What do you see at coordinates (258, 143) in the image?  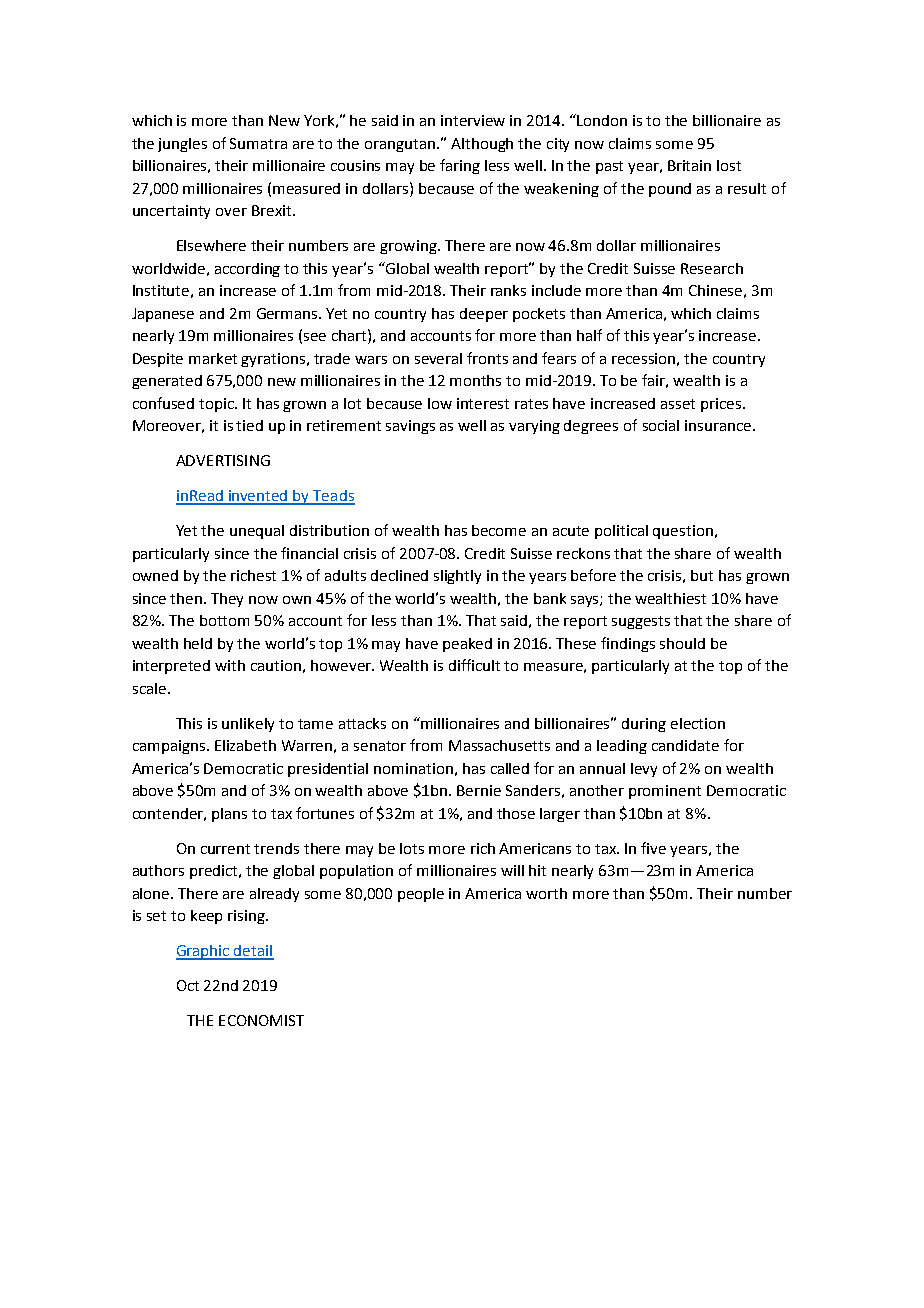 I see `Sumatra` at bounding box center [258, 143].
